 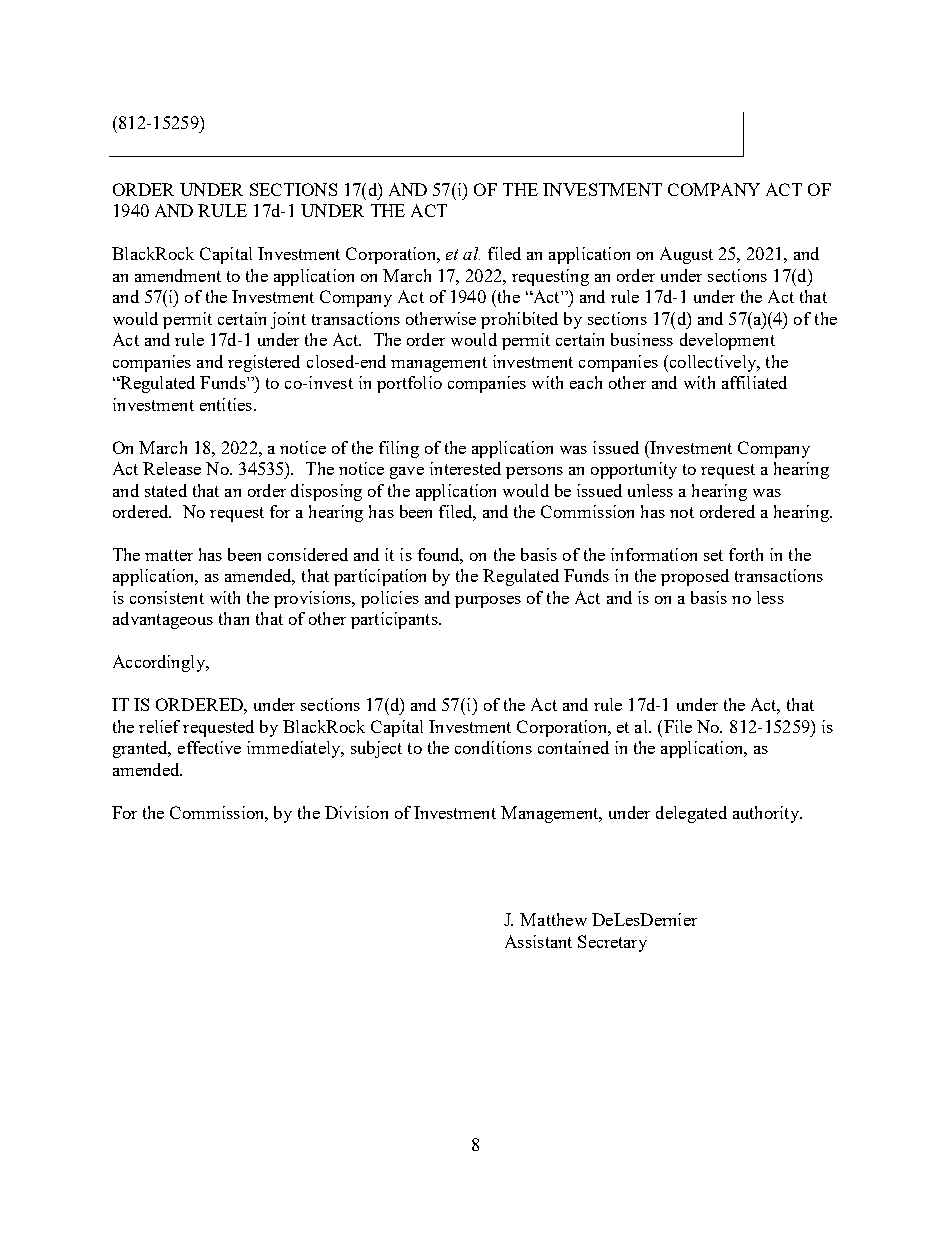 What do you see at coordinates (488, 602) in the page?
I see `purposes` at bounding box center [488, 602].
